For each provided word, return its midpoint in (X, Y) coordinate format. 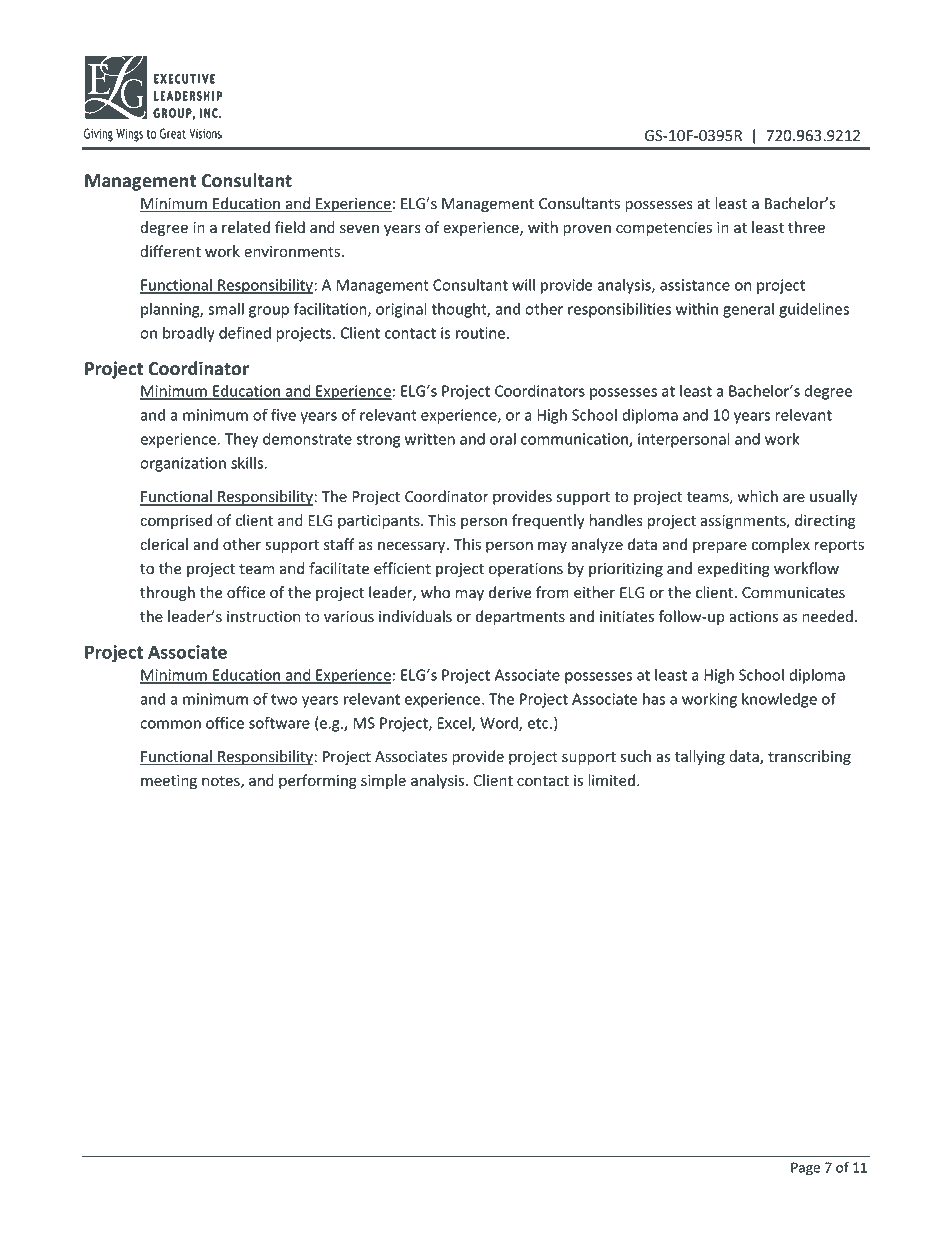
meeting (169, 782)
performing (318, 781)
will (523, 285)
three (806, 227)
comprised (176, 521)
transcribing (809, 757)
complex (781, 545)
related (246, 227)
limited (613, 780)
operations (526, 570)
